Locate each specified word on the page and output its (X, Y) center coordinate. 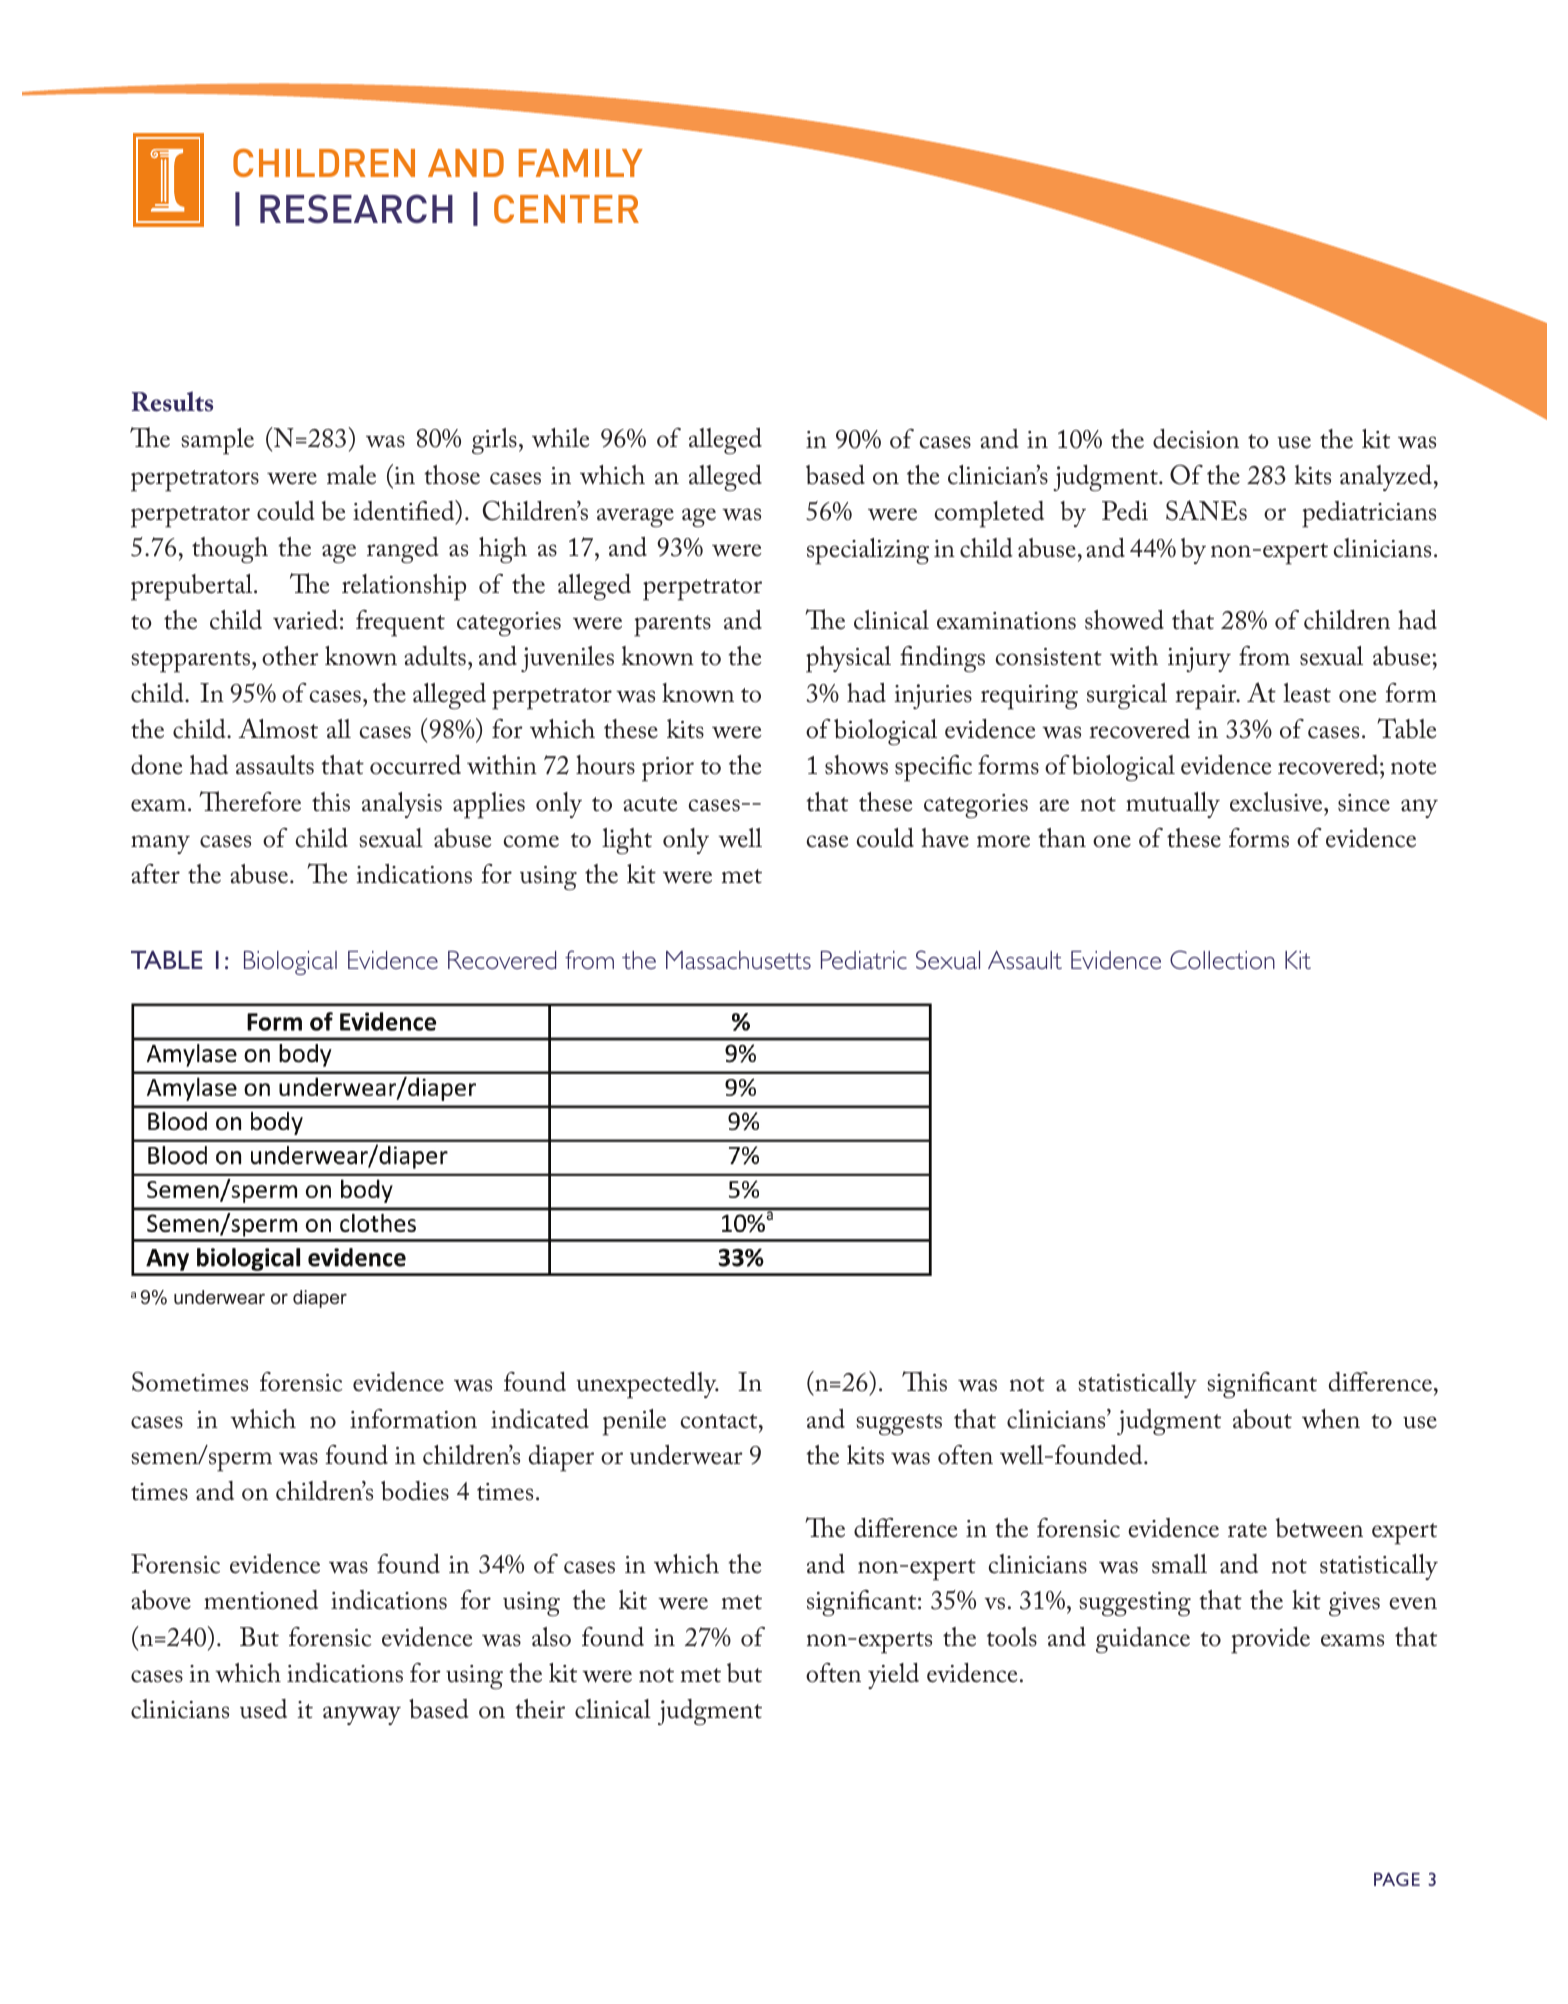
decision (1196, 439)
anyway (362, 1715)
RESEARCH (356, 208)
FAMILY (581, 163)
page (1397, 1879)
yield (893, 1676)
